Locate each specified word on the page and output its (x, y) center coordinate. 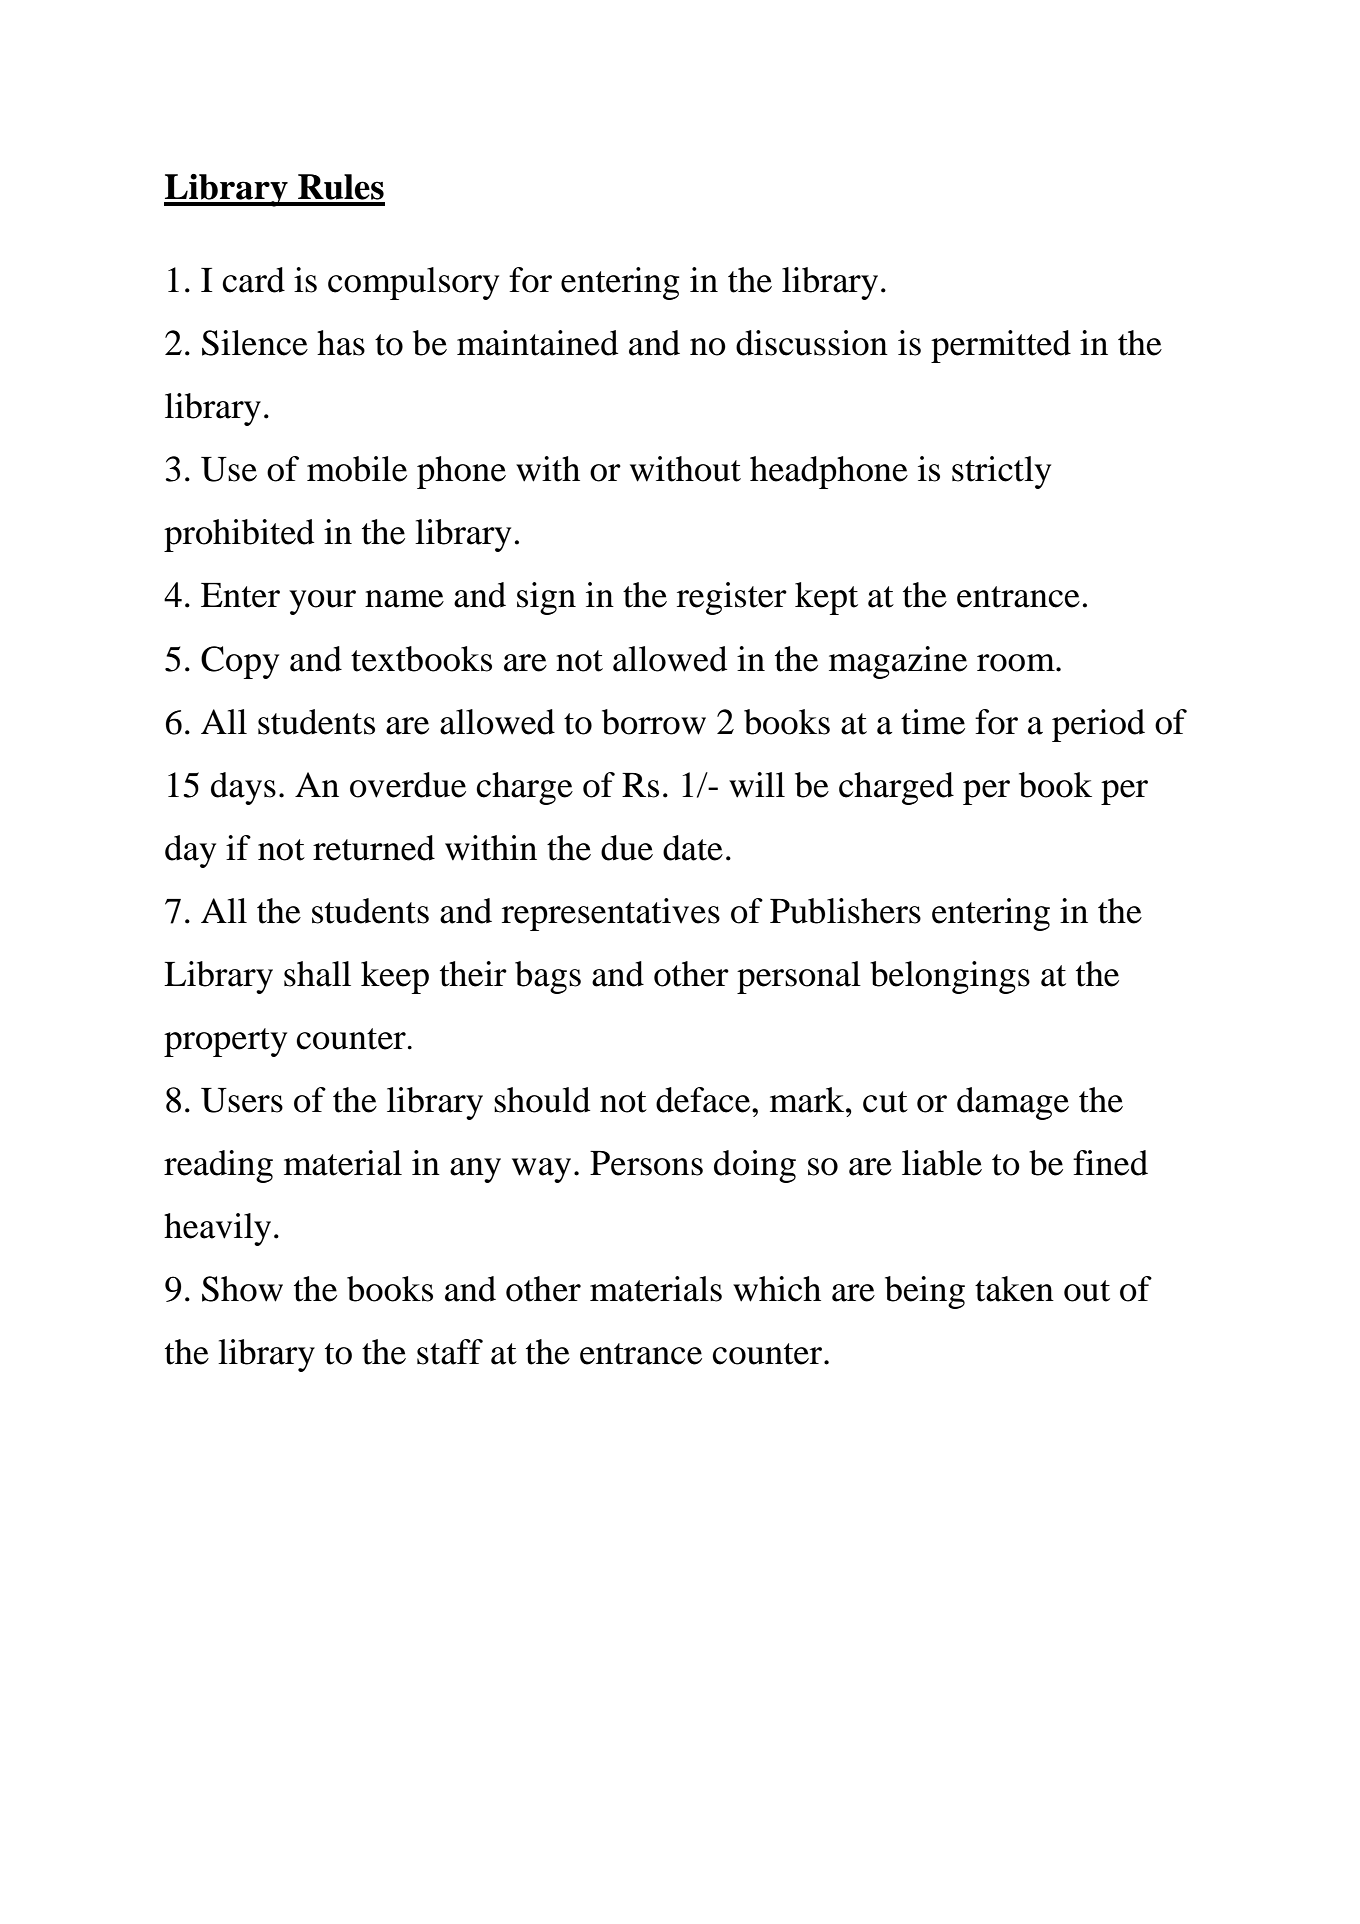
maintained (537, 343)
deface (704, 1100)
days (243, 788)
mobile (357, 469)
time (933, 722)
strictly (1001, 472)
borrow (654, 722)
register (732, 598)
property (225, 1042)
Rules (341, 187)
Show (242, 1289)
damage (1013, 1103)
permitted (1001, 346)
